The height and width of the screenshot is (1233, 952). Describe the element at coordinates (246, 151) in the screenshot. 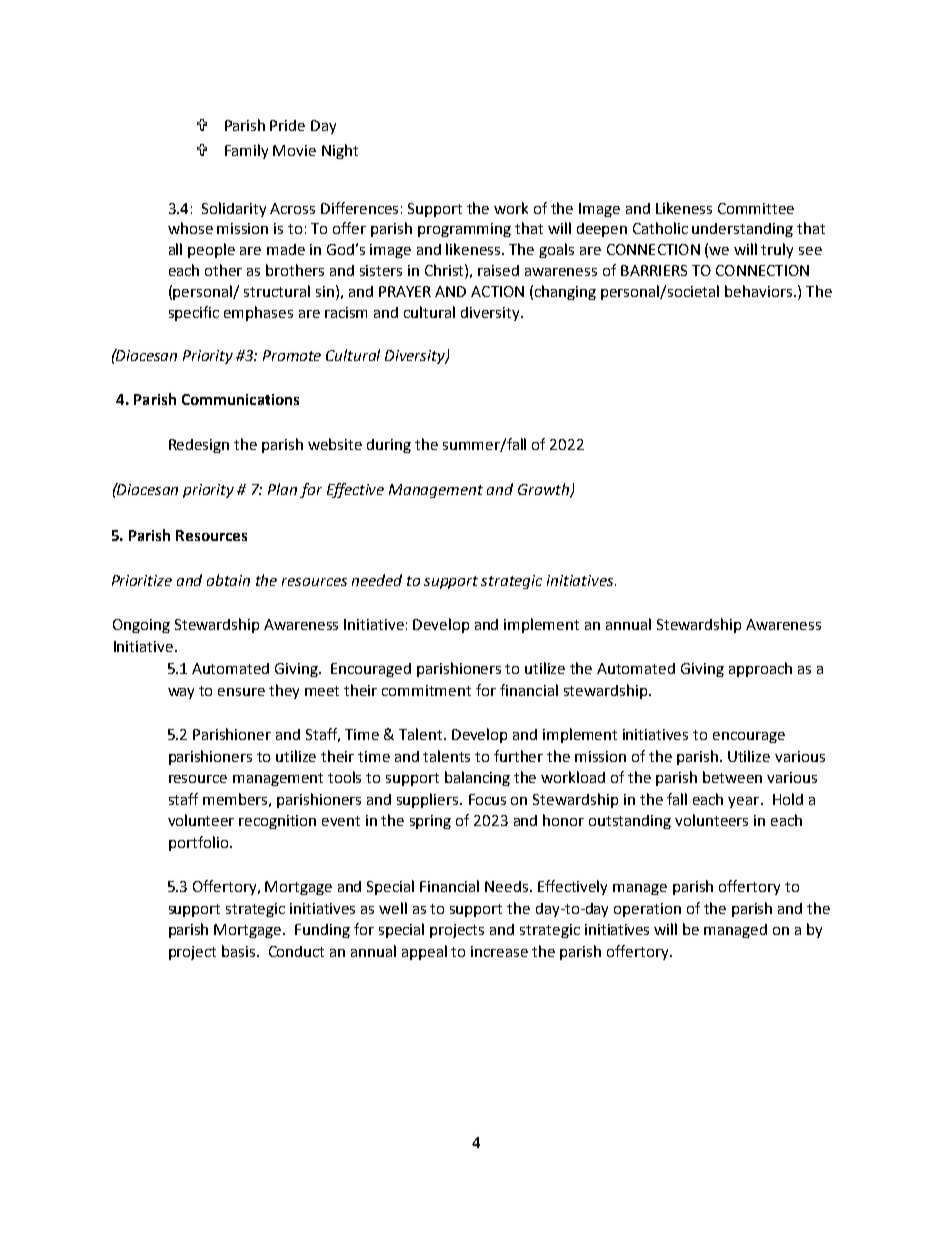

I see `Family` at that location.
